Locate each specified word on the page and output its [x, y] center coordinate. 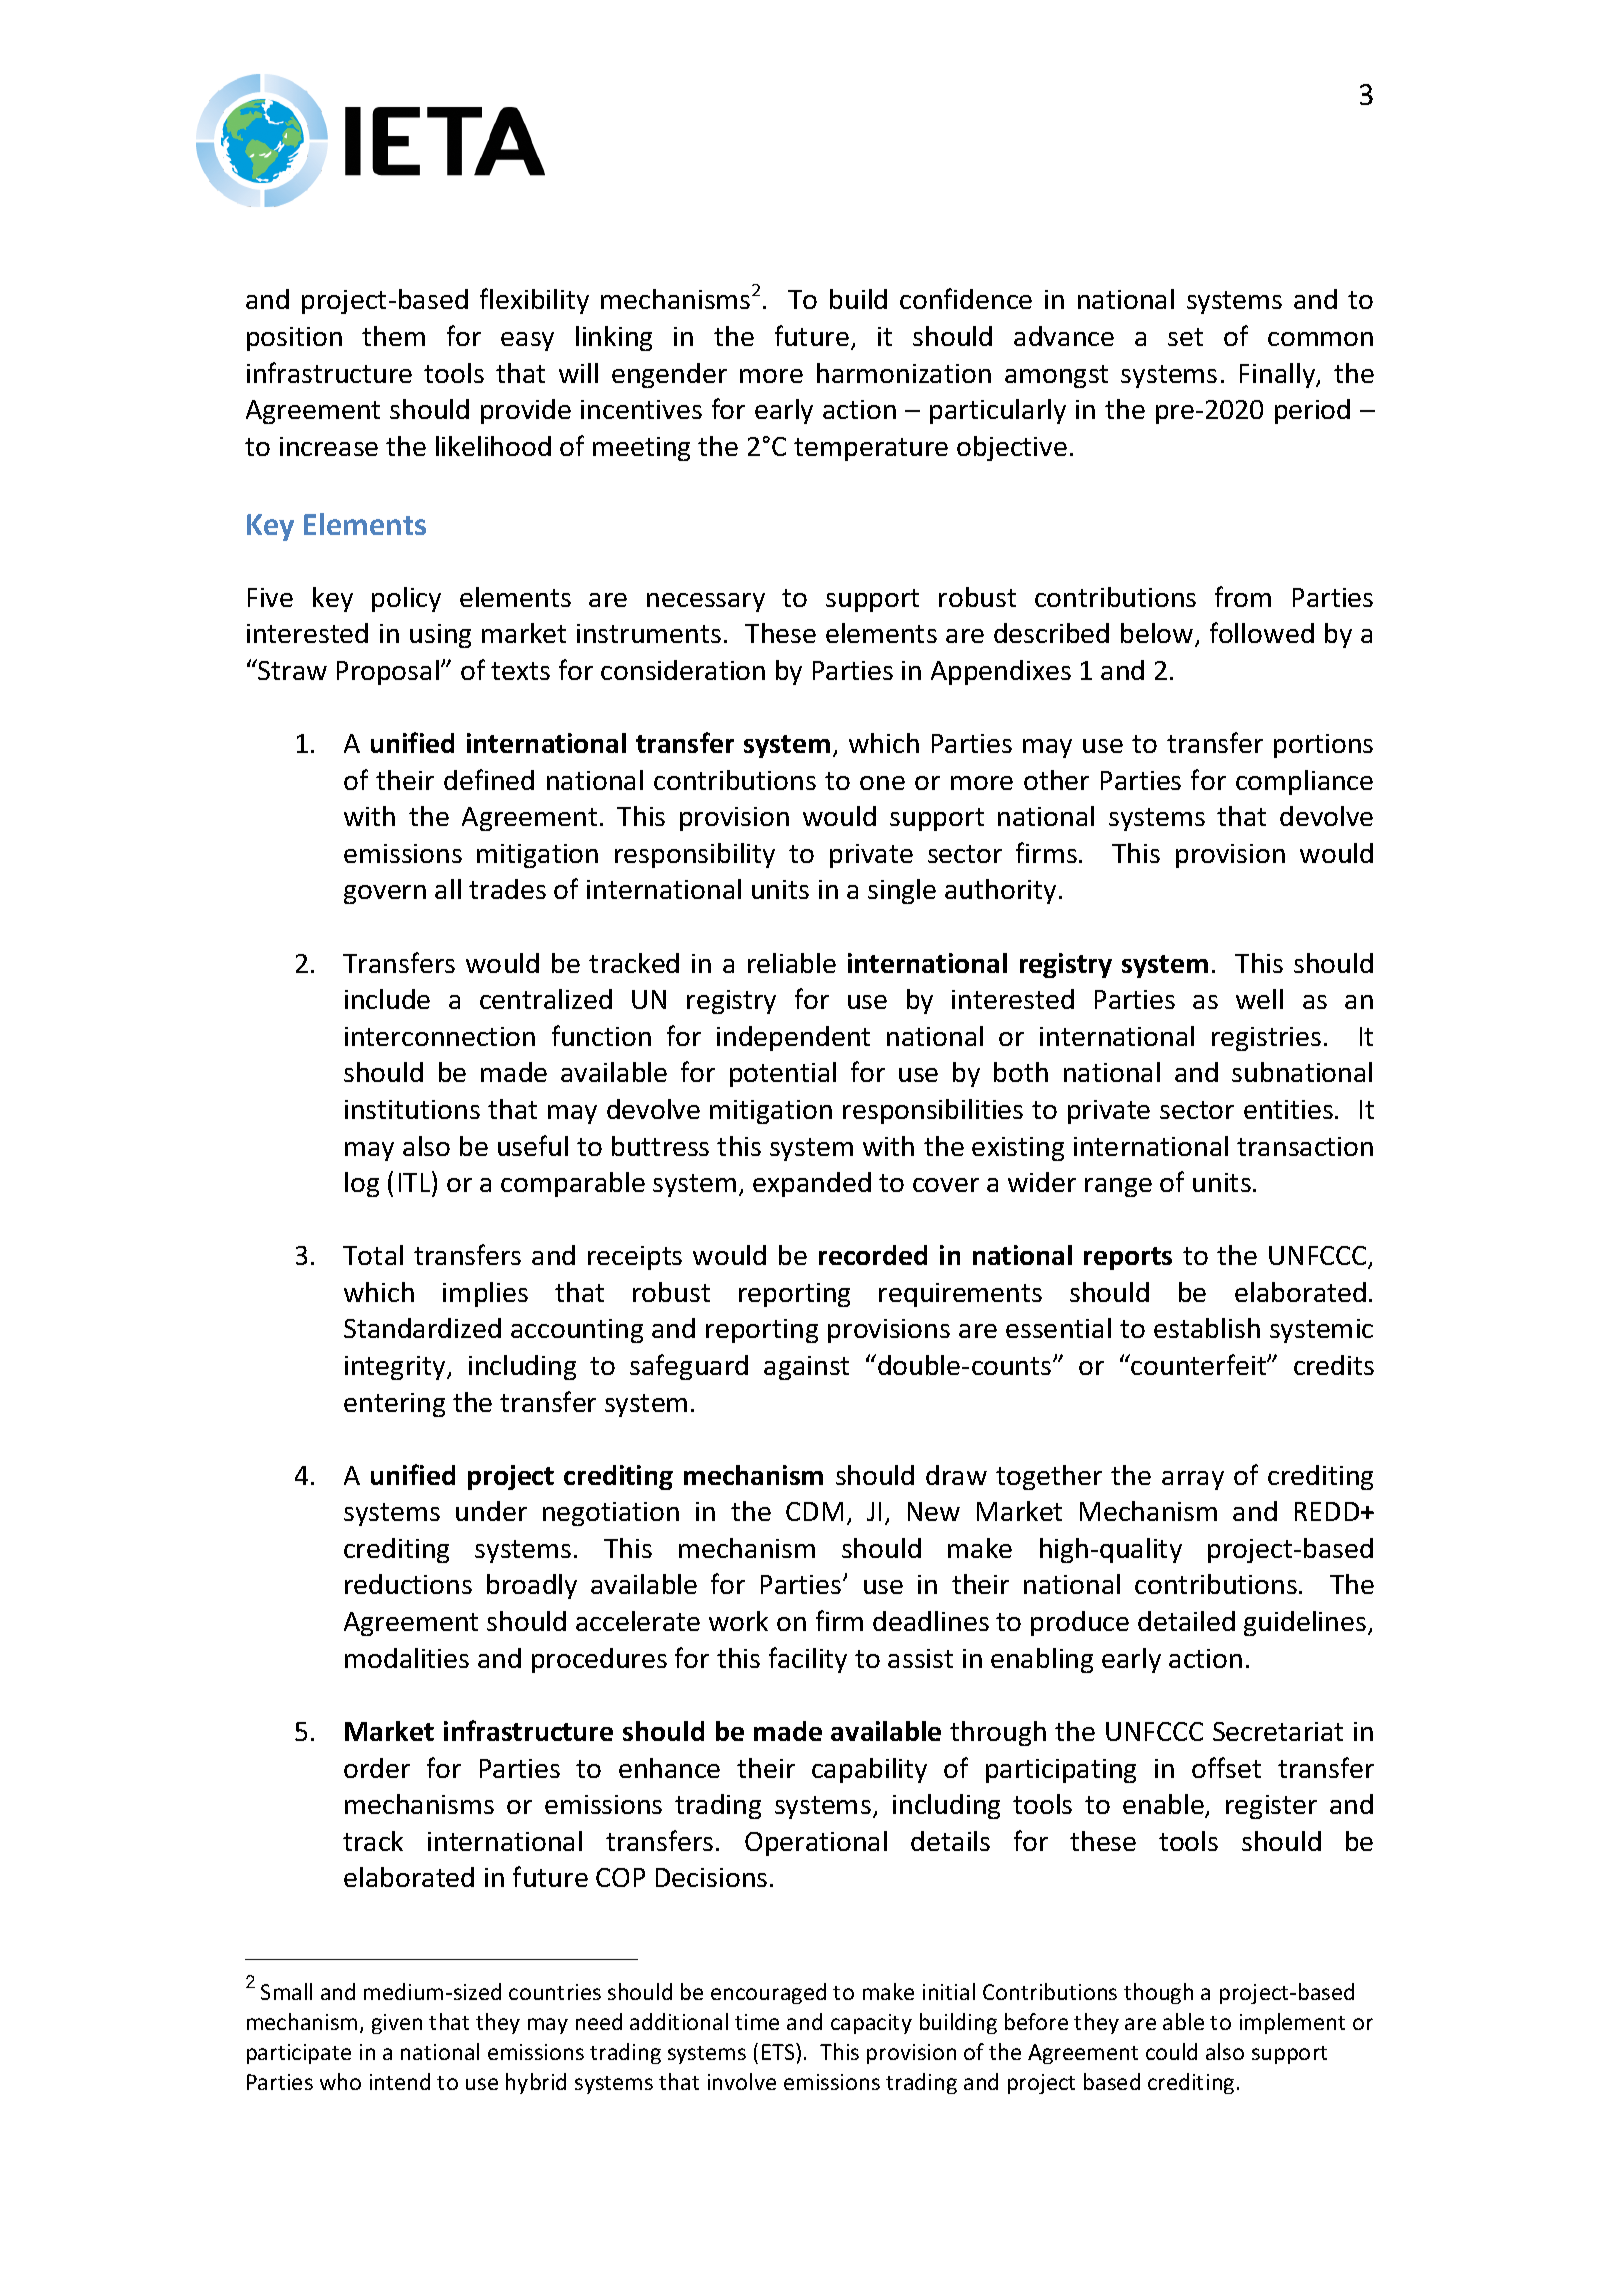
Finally [1279, 375]
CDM [814, 1511]
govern [385, 894]
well [1259, 999]
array [1193, 1480]
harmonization [904, 373]
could [1171, 2051]
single [902, 891]
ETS [779, 2051]
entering [394, 1405]
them [393, 336]
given [397, 2024]
